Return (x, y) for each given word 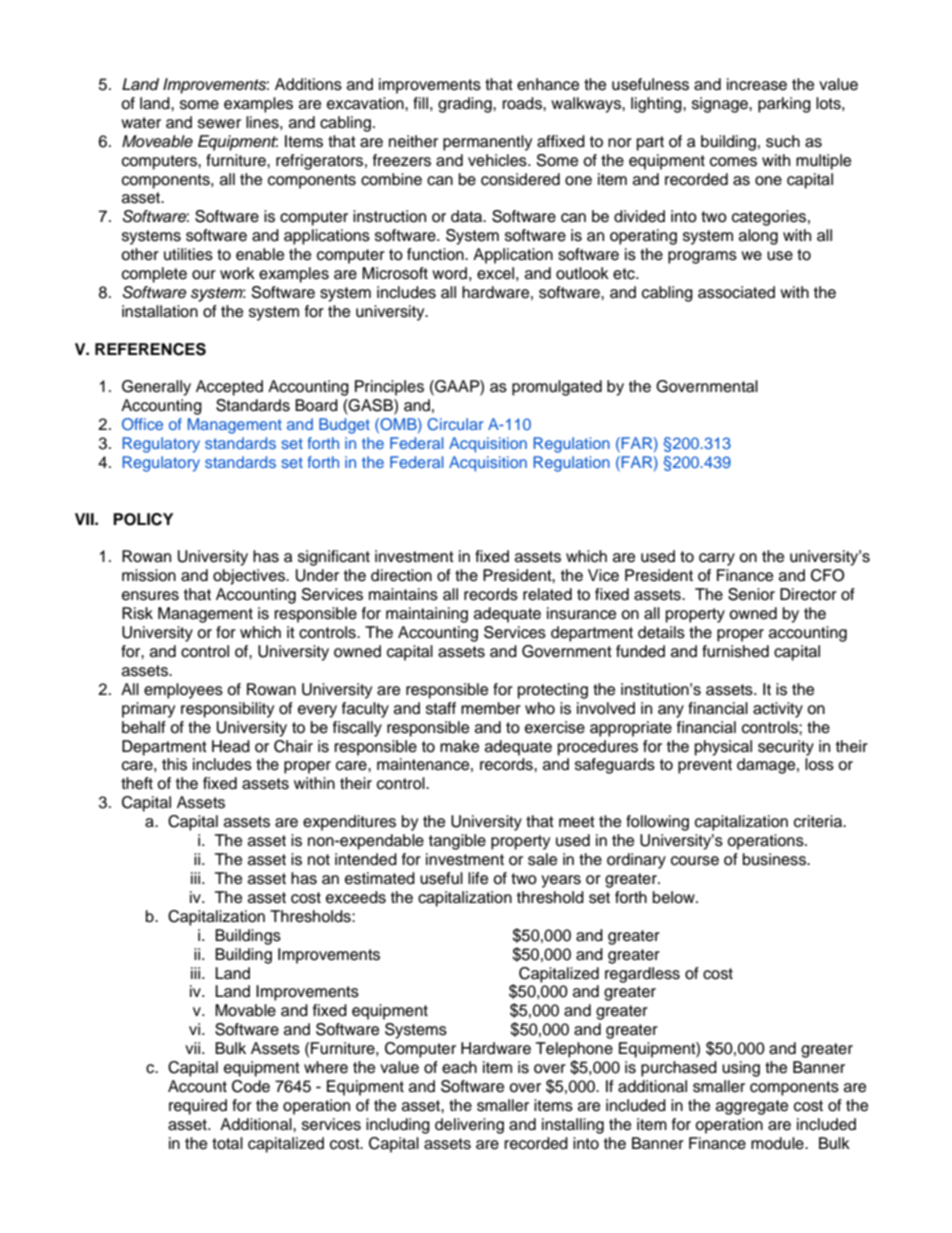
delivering (469, 1126)
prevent (705, 766)
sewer (219, 124)
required (198, 1107)
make (459, 746)
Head (231, 746)
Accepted (229, 388)
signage (721, 105)
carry (717, 559)
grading (466, 105)
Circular (455, 424)
